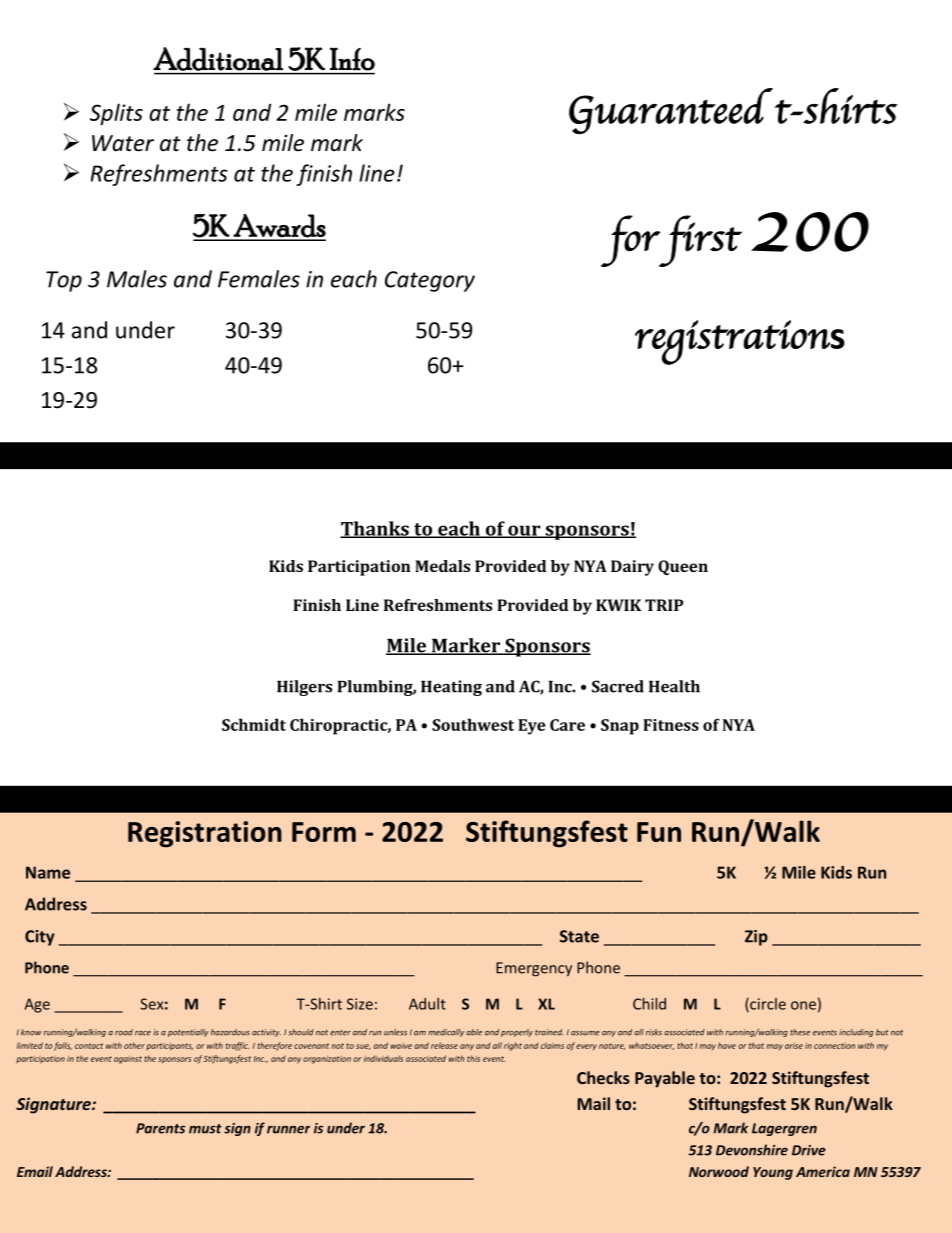 The width and height of the screenshot is (952, 1233). What do you see at coordinates (430, 281) in the screenshot?
I see `Category` at bounding box center [430, 281].
